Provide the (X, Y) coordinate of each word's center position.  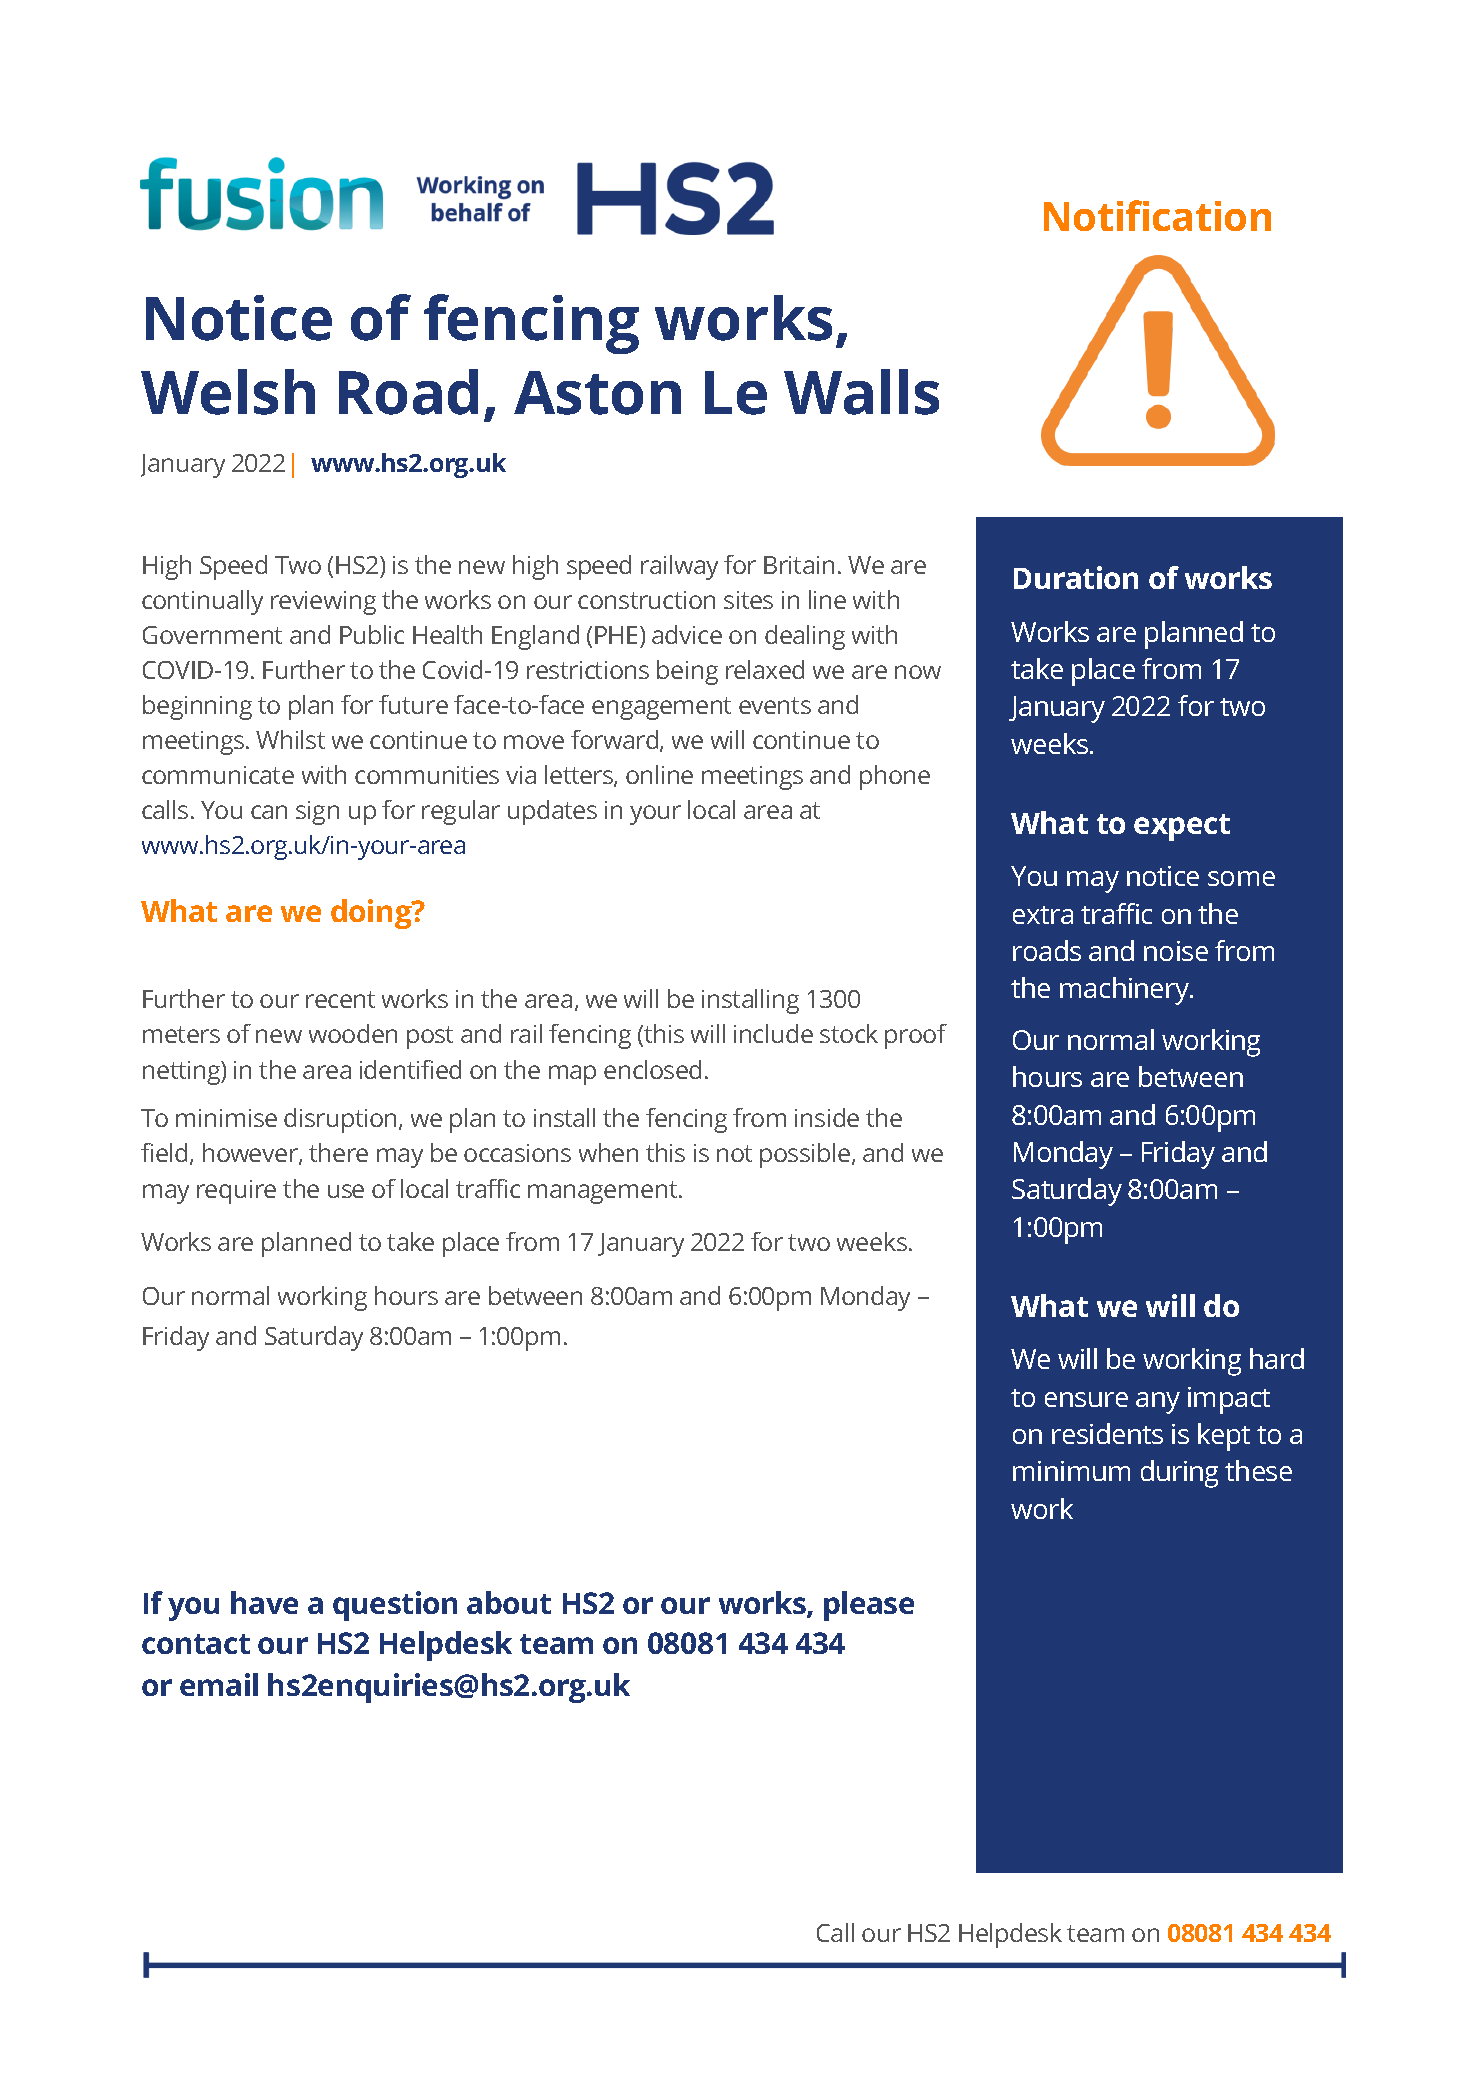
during (1179, 1474)
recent (340, 999)
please (869, 1606)
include (773, 1033)
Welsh (228, 392)
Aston (597, 393)
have (264, 1602)
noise (1176, 951)
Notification (1157, 215)
